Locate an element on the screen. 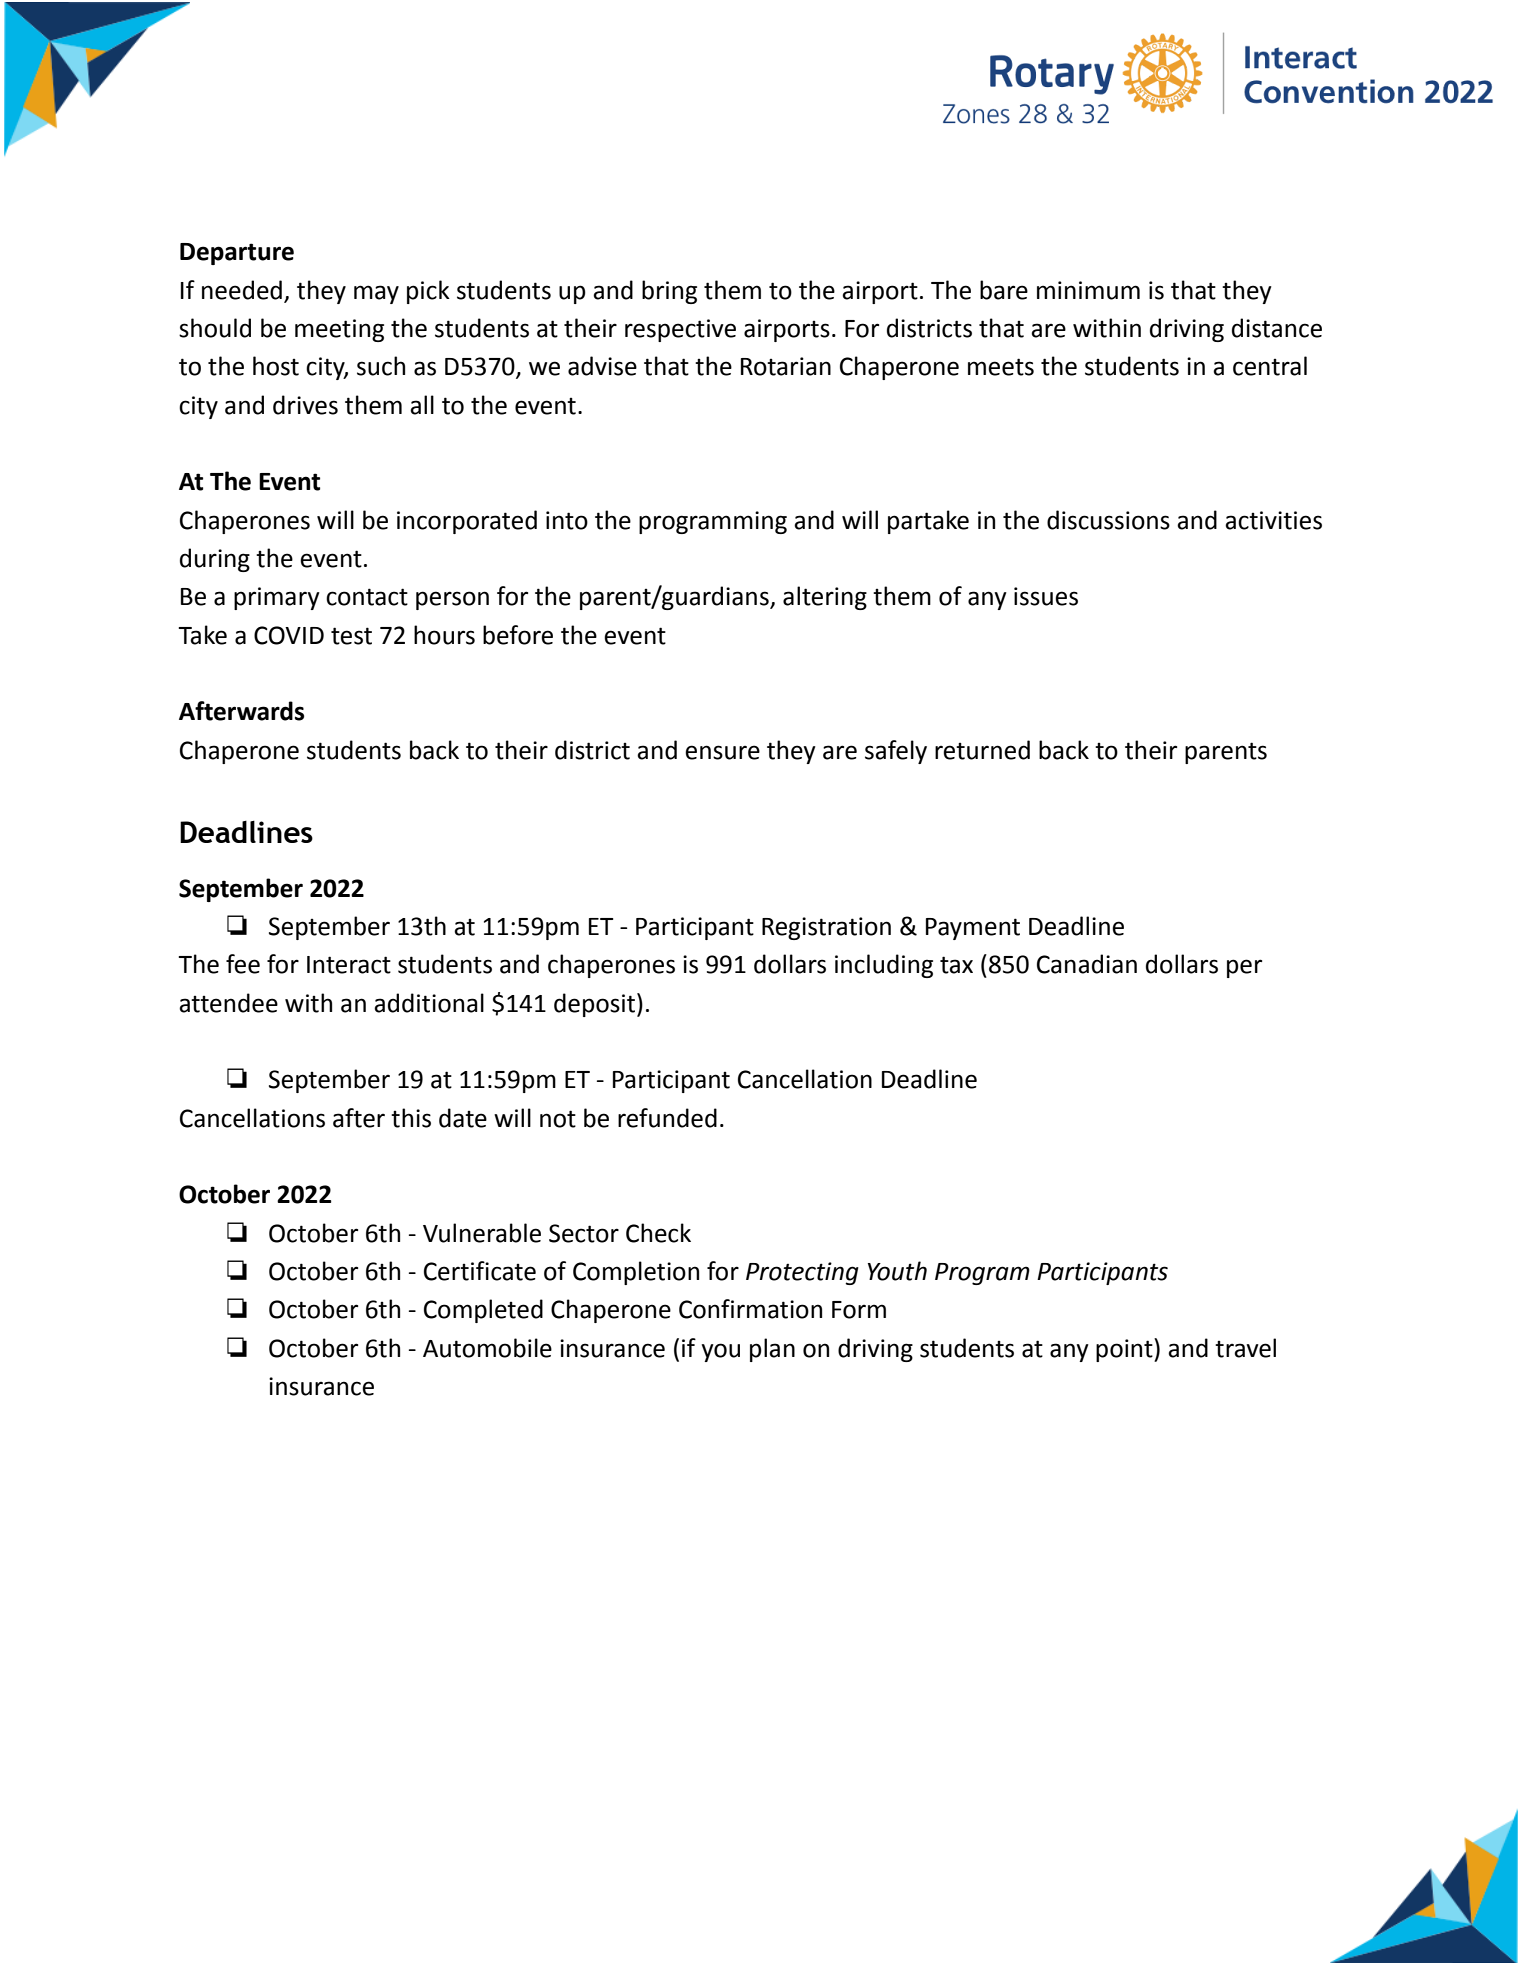 This screenshot has height=1967, width=1520. altering is located at coordinates (825, 598).
